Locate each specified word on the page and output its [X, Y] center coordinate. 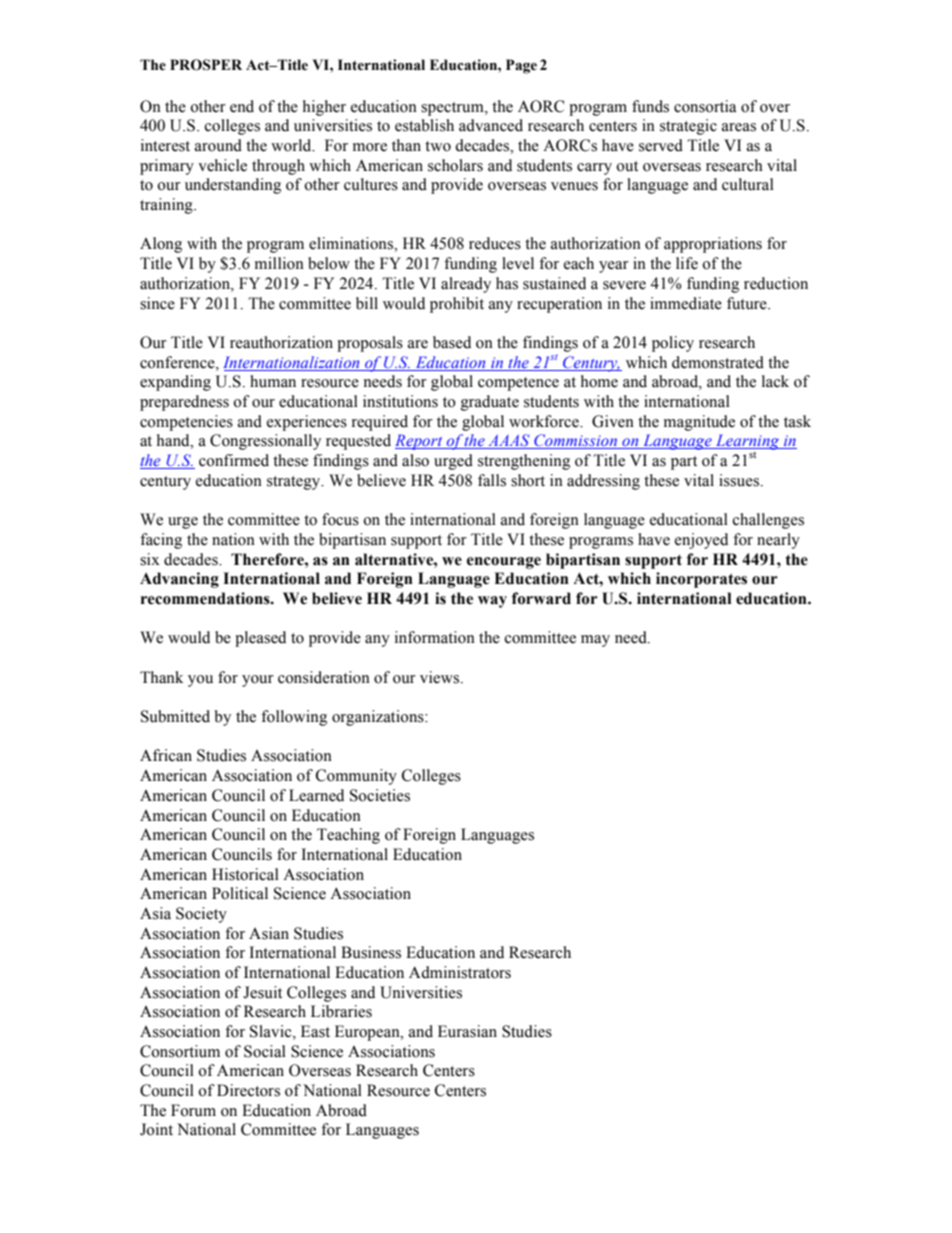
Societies [380, 795]
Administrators [460, 972]
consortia [705, 106]
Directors [248, 1090]
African [166, 755]
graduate [490, 403]
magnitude [699, 423]
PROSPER [206, 65]
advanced [491, 125]
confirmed [234, 460]
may [595, 641]
